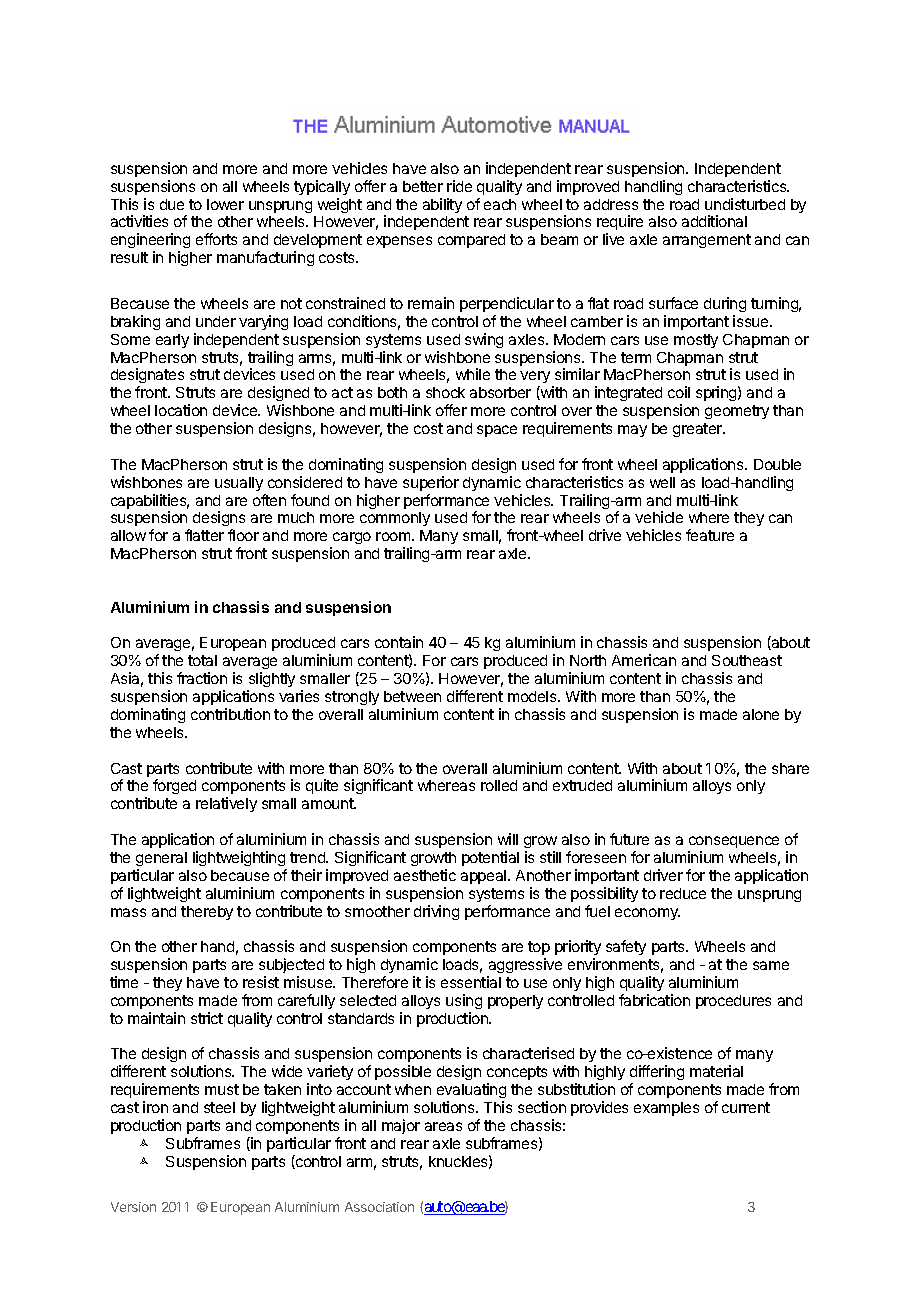 The image size is (924, 1308). Describe the element at coordinates (714, 221) in the document. I see `additional` at that location.
